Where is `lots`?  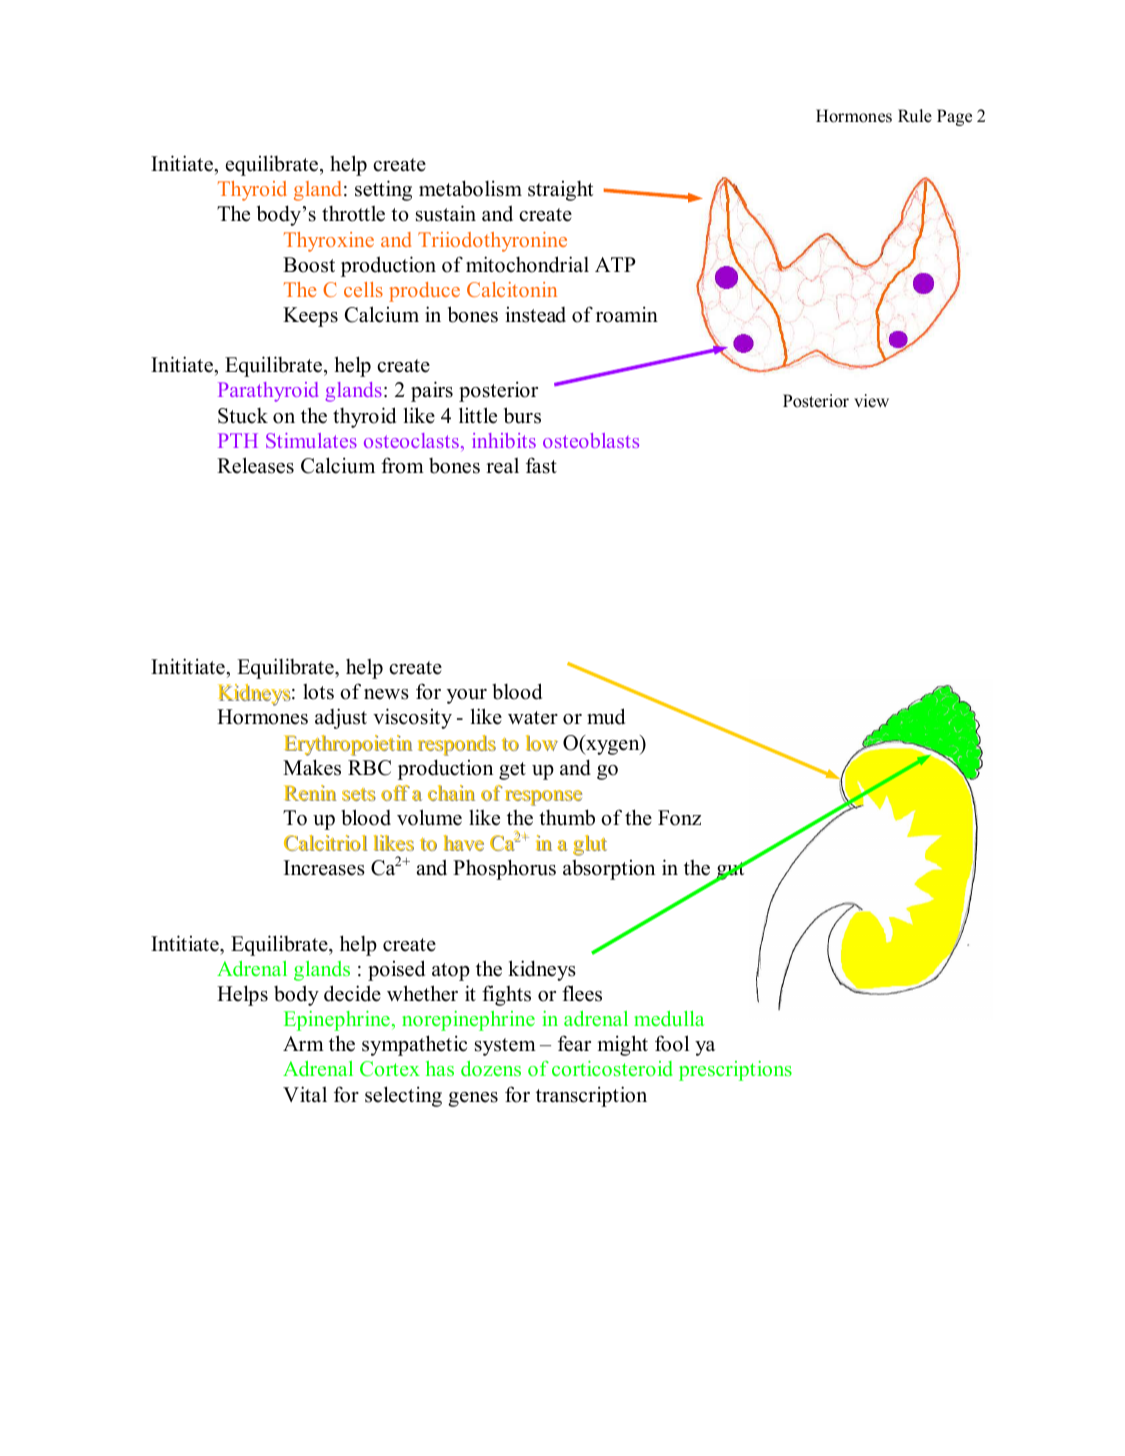 lots is located at coordinates (318, 691).
